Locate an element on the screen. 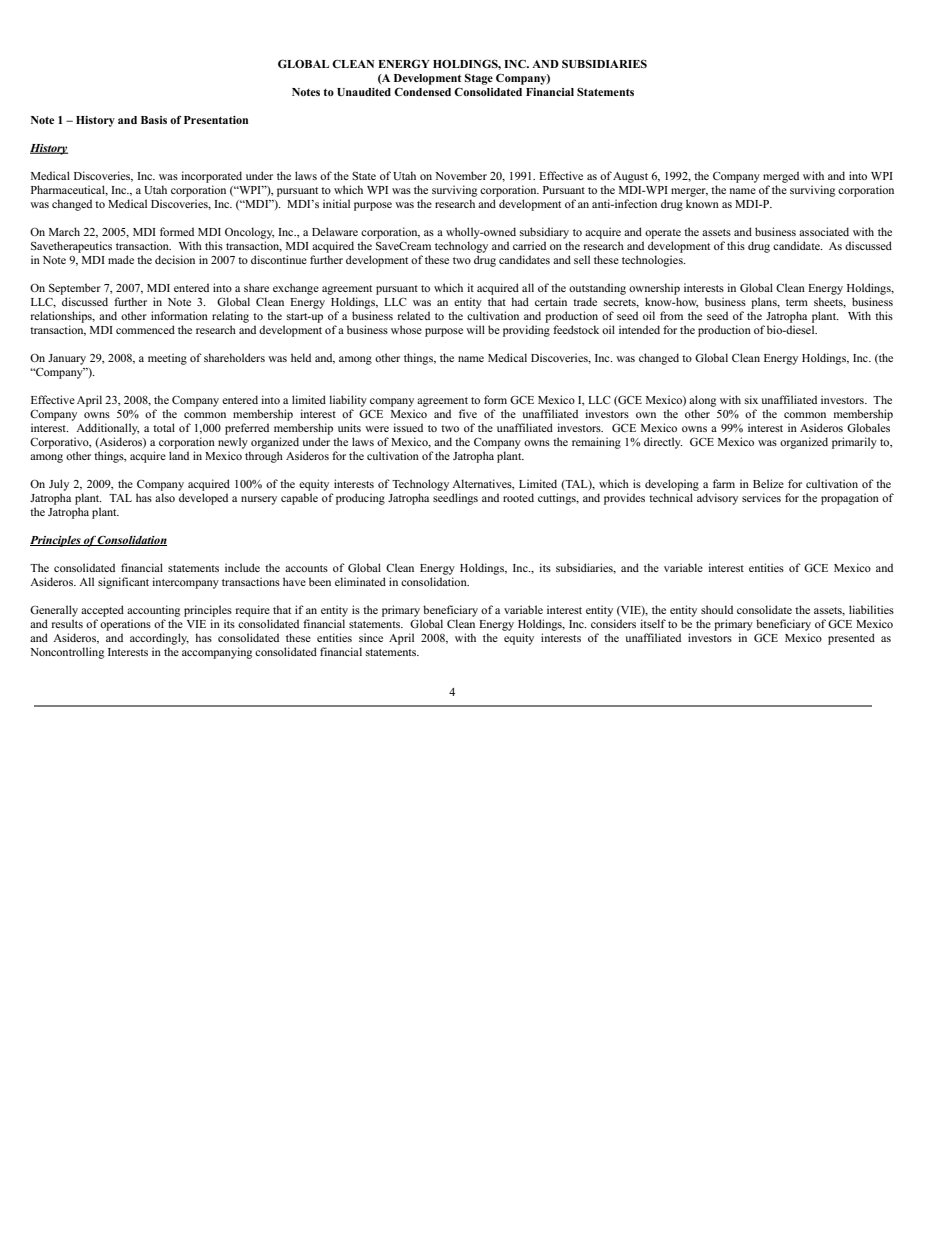 The image size is (952, 1233). presented is located at coordinates (851, 639).
